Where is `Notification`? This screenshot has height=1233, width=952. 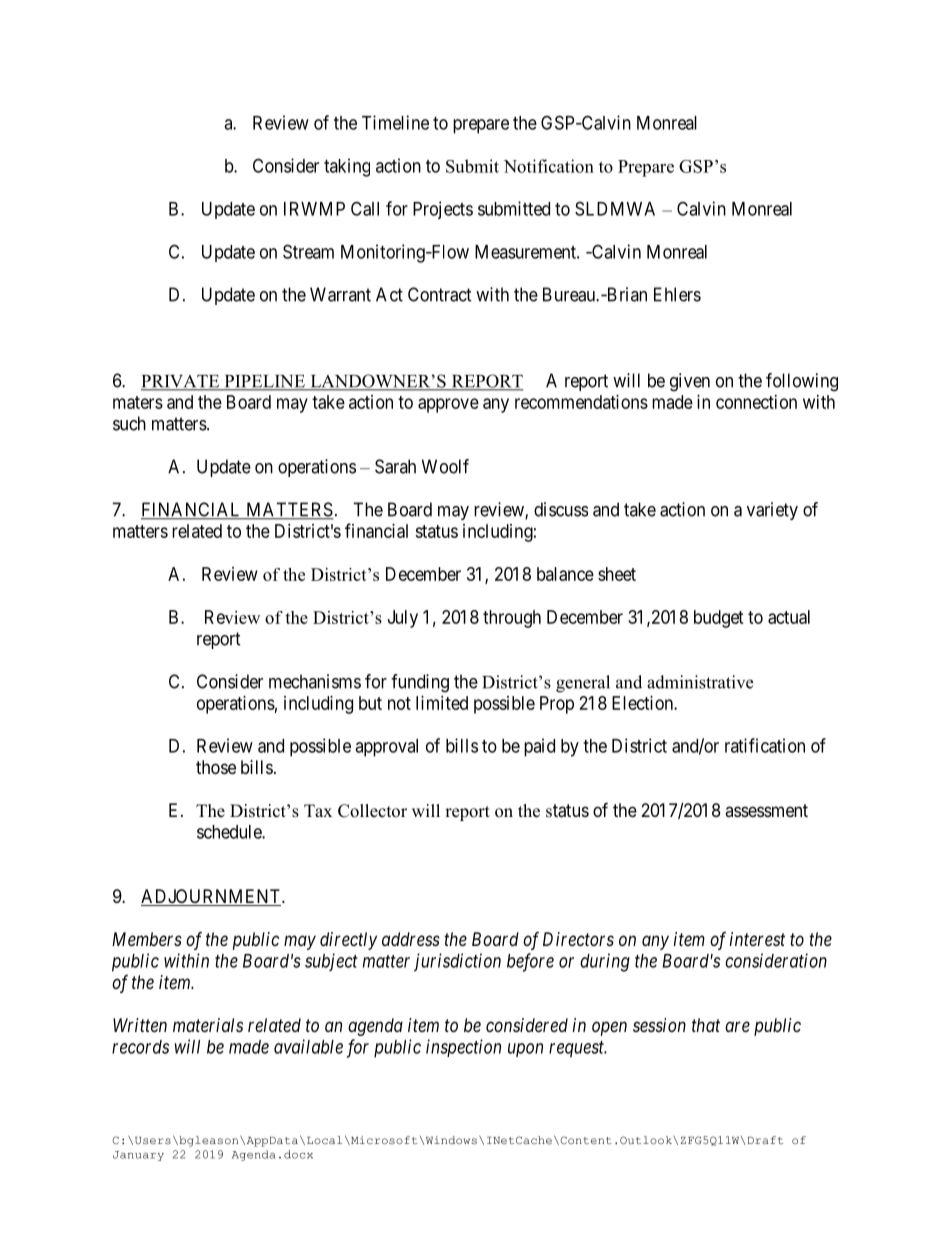
Notification is located at coordinates (549, 166).
